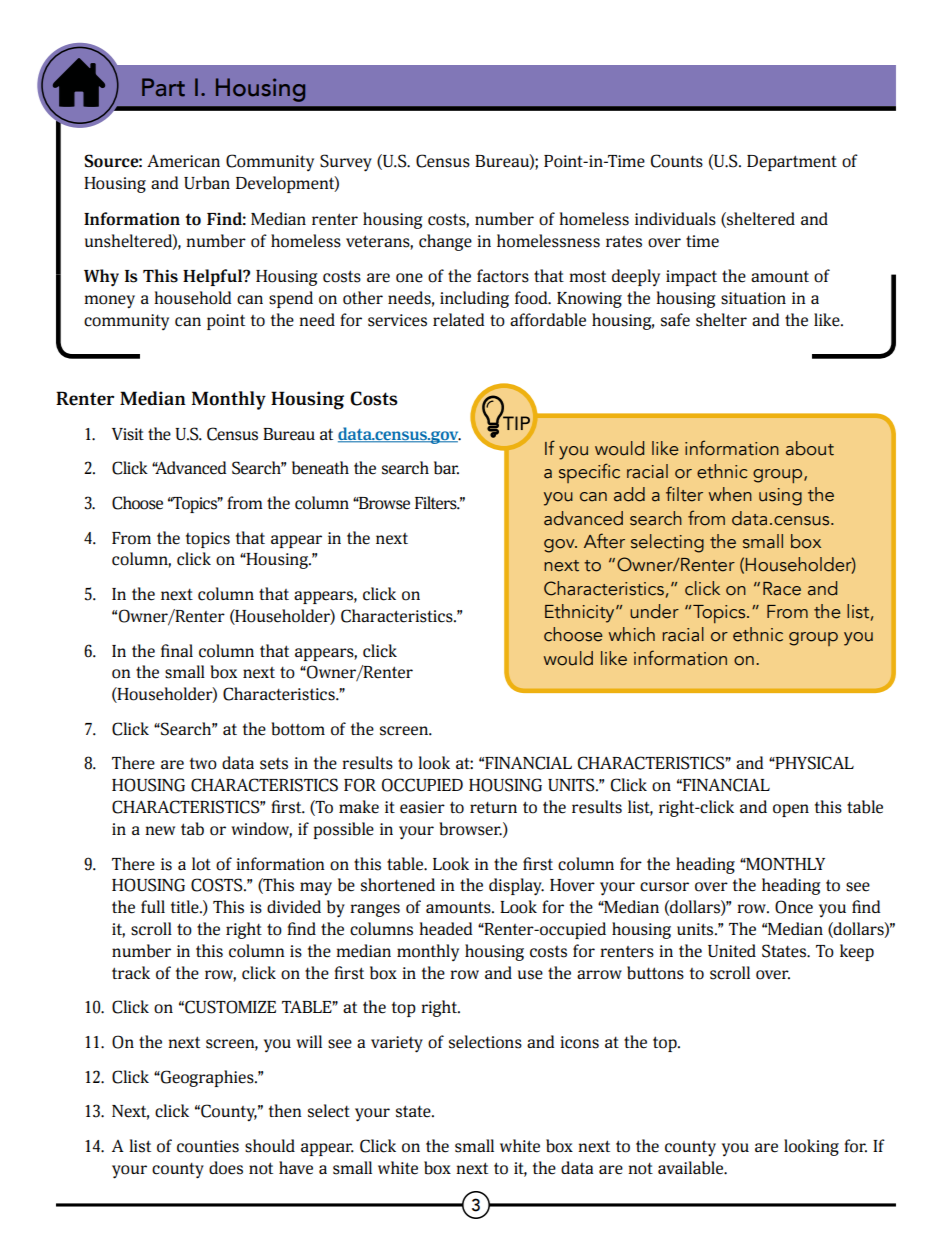 The width and height of the page is (952, 1233). Describe the element at coordinates (675, 219) in the page. I see `individuals` at that location.
